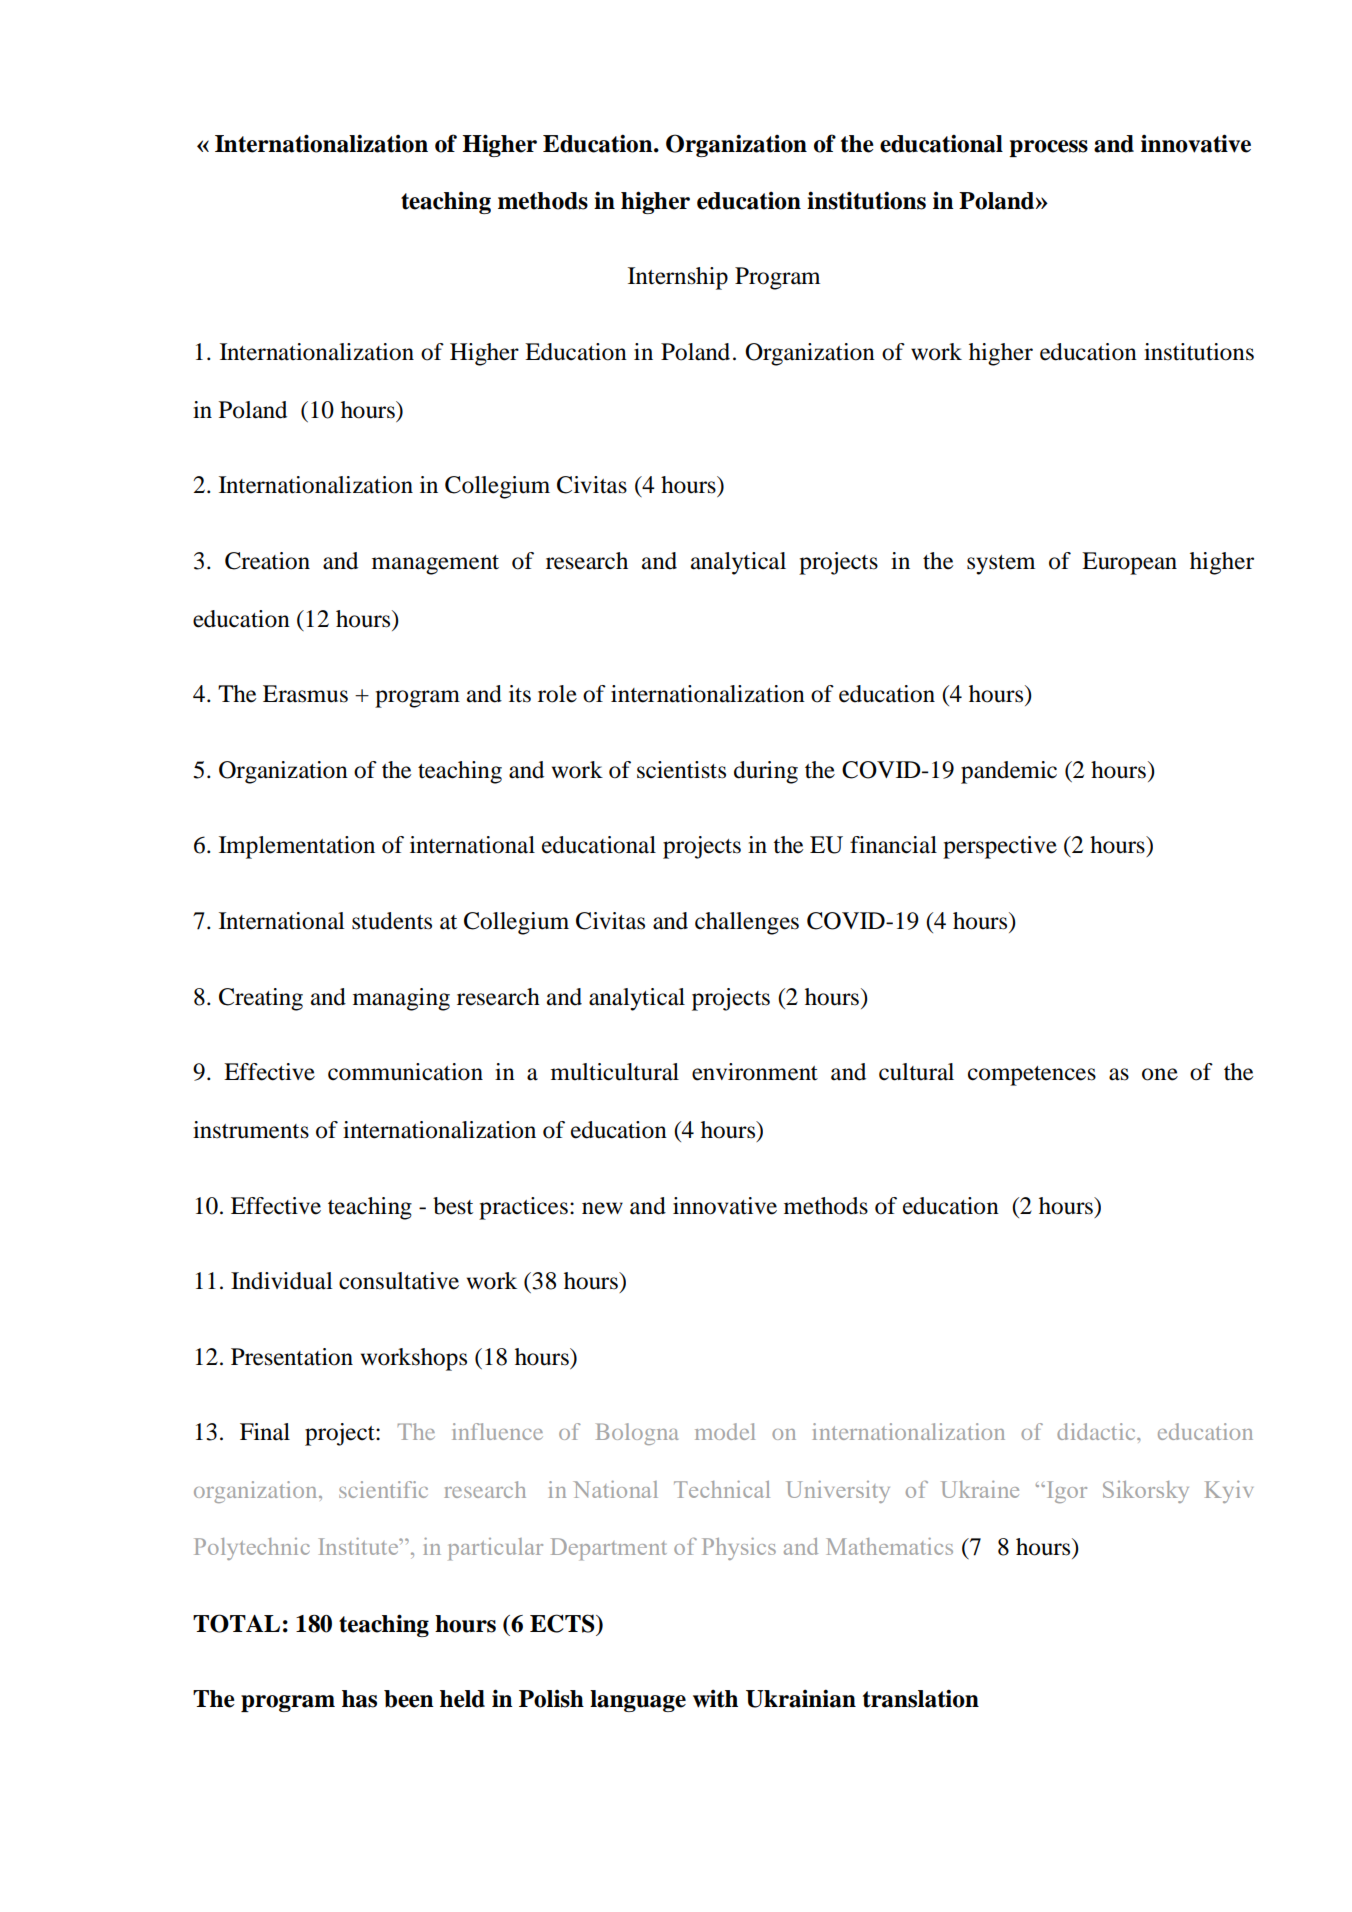 This screenshot has height=1912, width=1352. What do you see at coordinates (1001, 565) in the screenshot?
I see `system` at bounding box center [1001, 565].
